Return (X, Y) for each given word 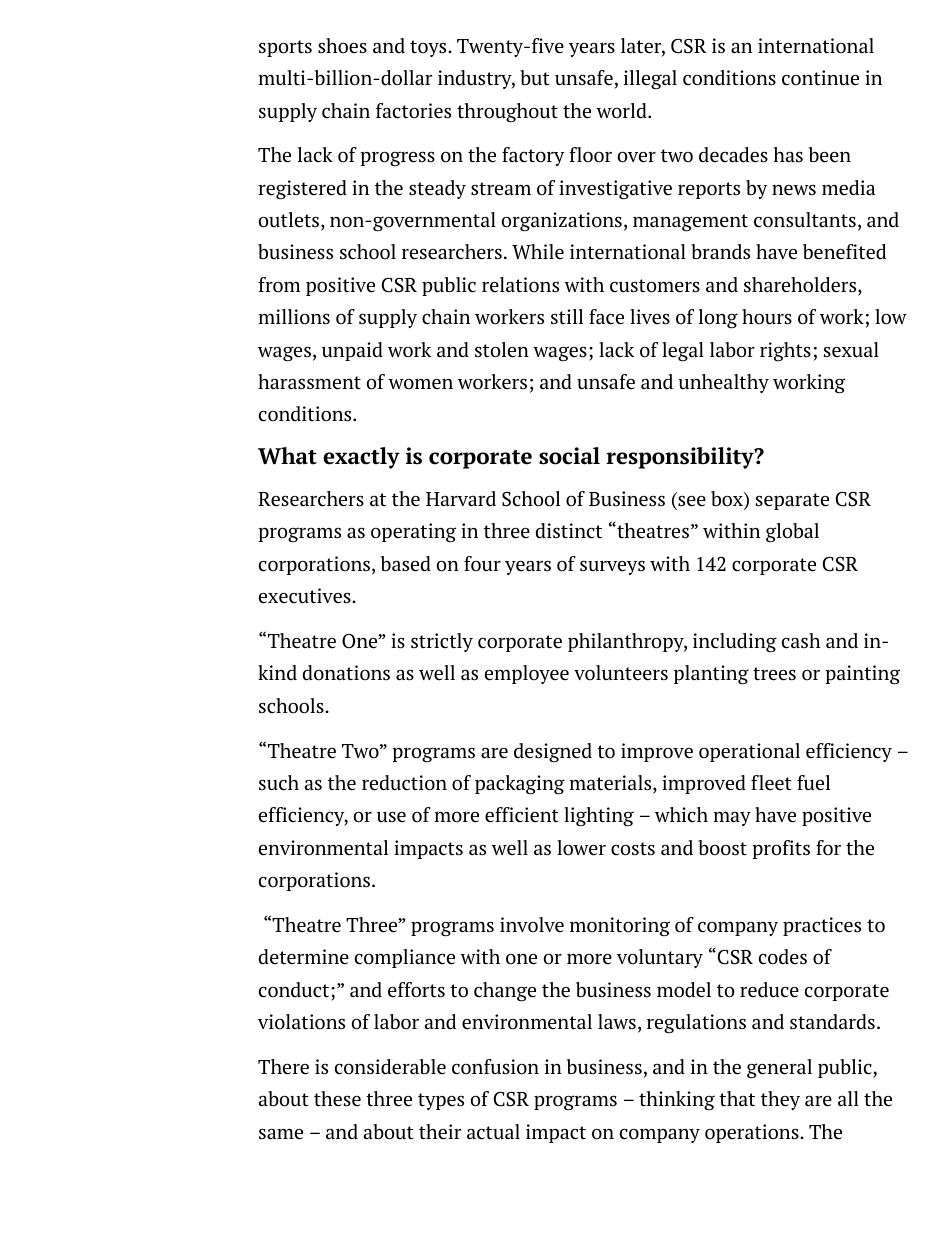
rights (785, 351)
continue (820, 78)
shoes (342, 46)
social (569, 456)
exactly (361, 458)
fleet (771, 782)
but (535, 77)
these (337, 1099)
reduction (404, 783)
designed (553, 753)
